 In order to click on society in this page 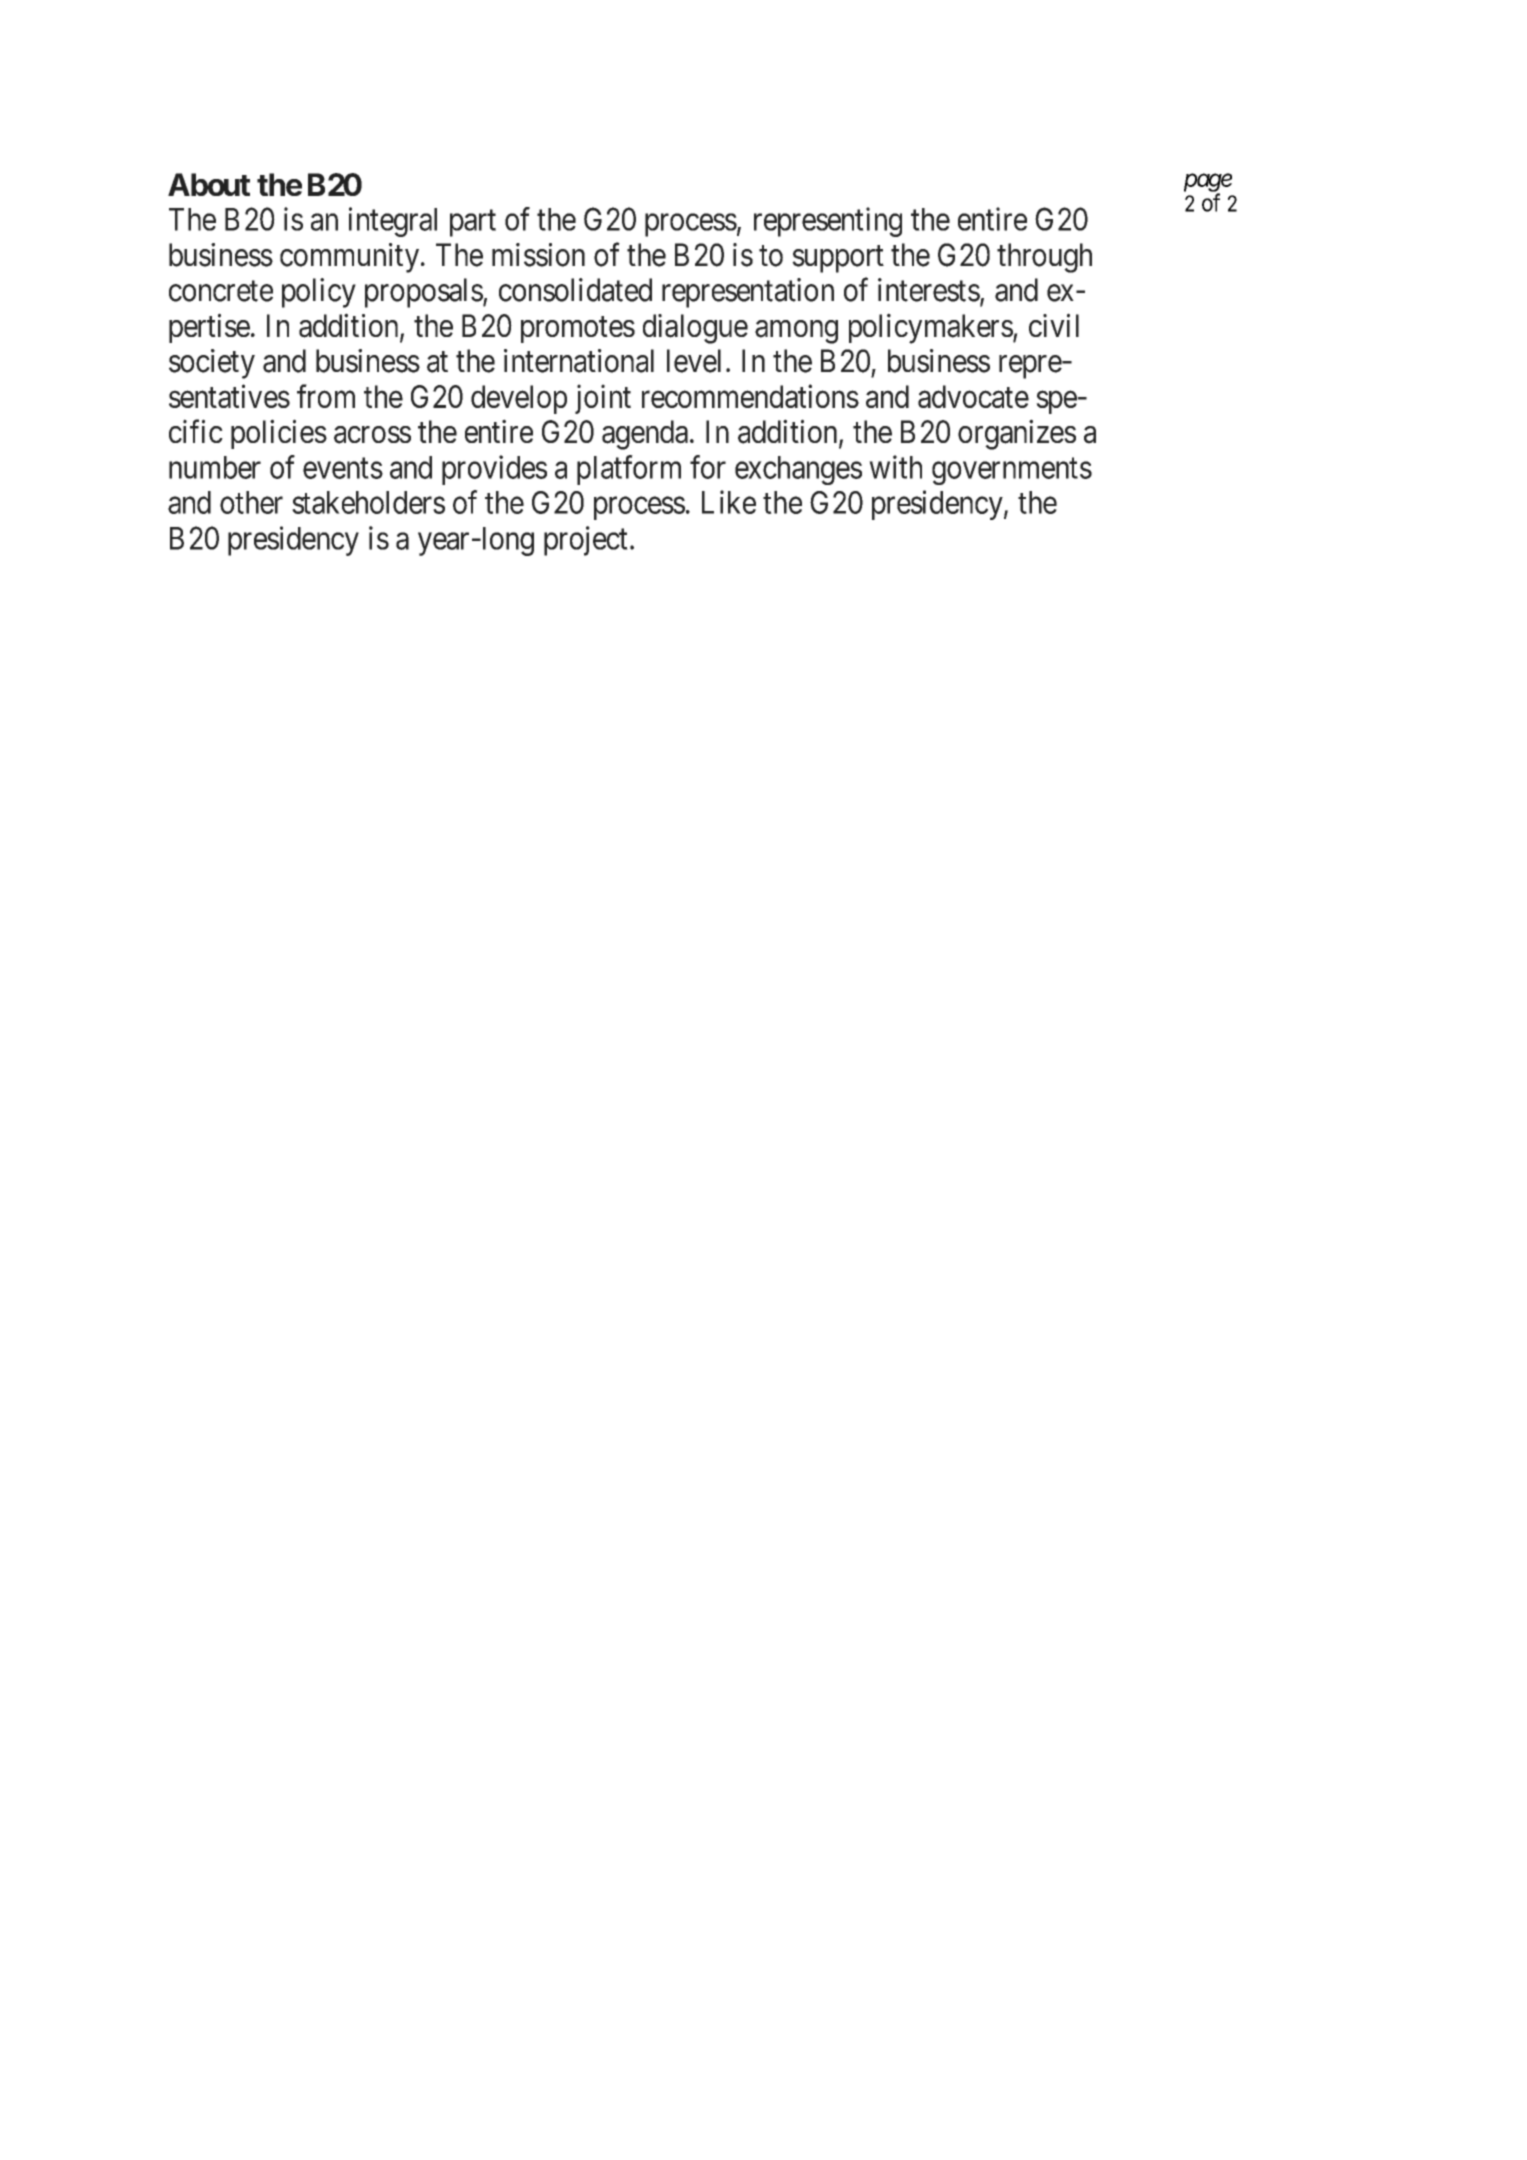, I will do `click(212, 364)`.
